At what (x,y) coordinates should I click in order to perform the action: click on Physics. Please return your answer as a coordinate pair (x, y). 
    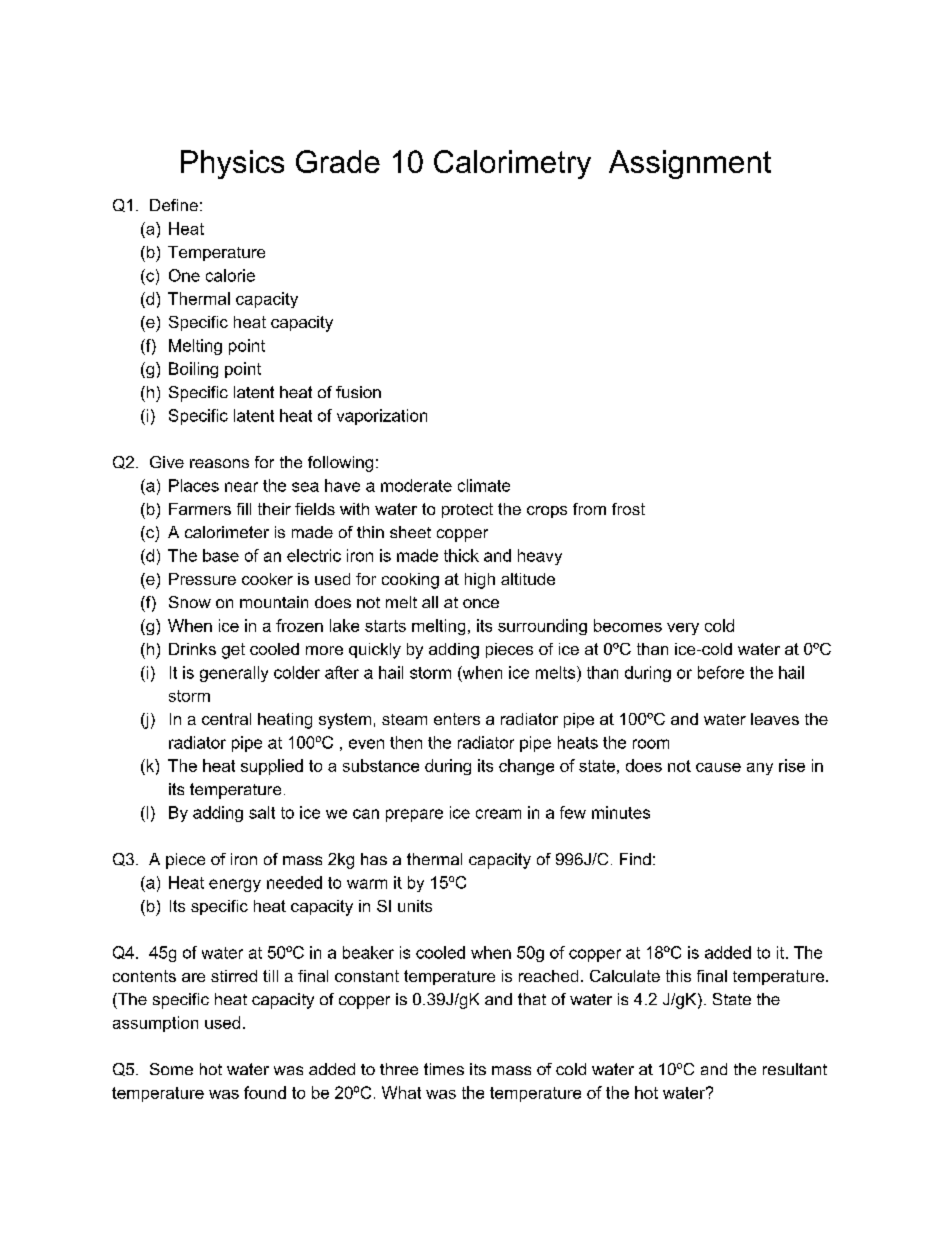
    Looking at the image, I should click on (232, 164).
